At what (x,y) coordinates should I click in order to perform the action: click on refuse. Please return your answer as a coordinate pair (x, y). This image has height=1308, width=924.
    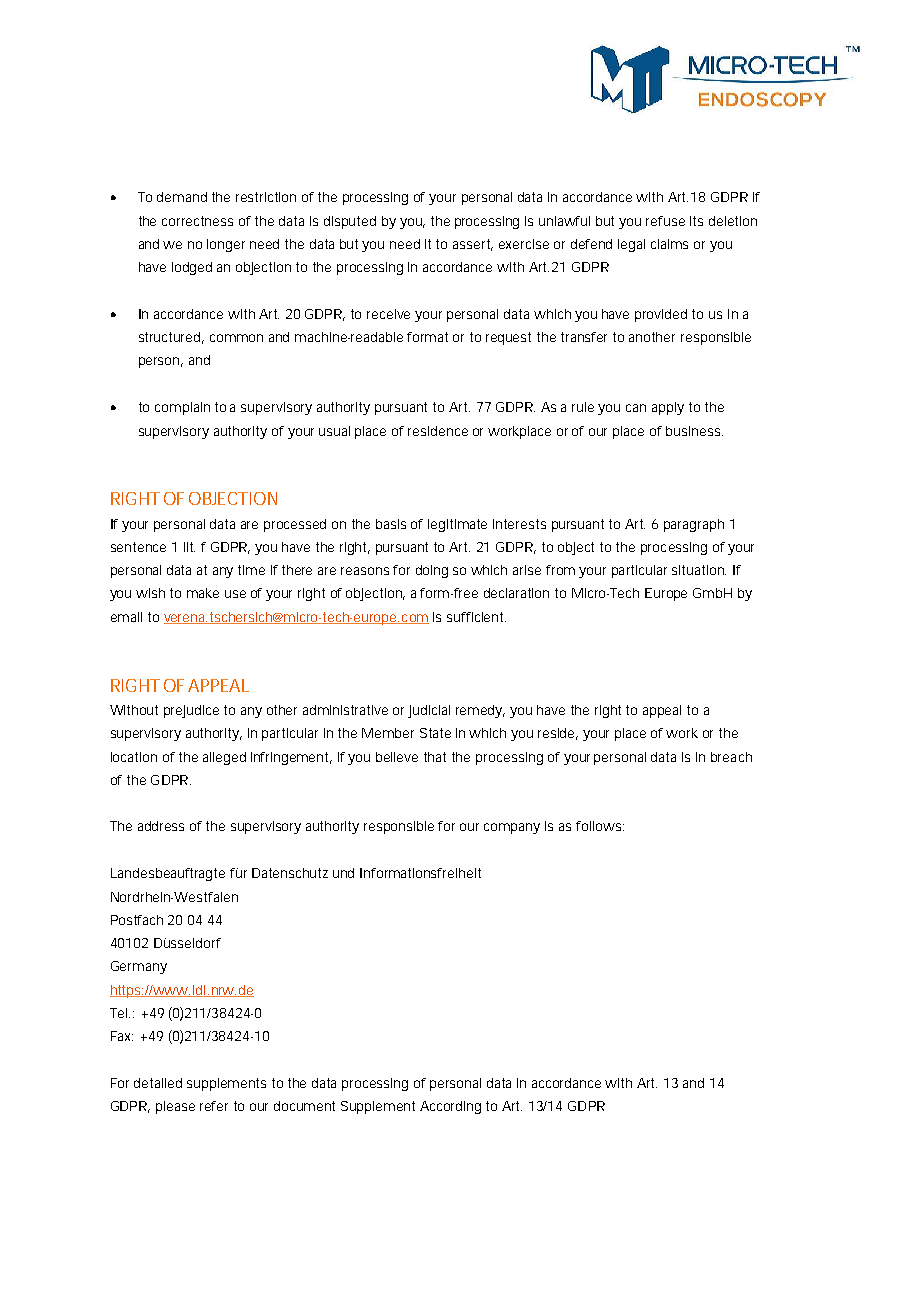
    Looking at the image, I should click on (665, 221).
